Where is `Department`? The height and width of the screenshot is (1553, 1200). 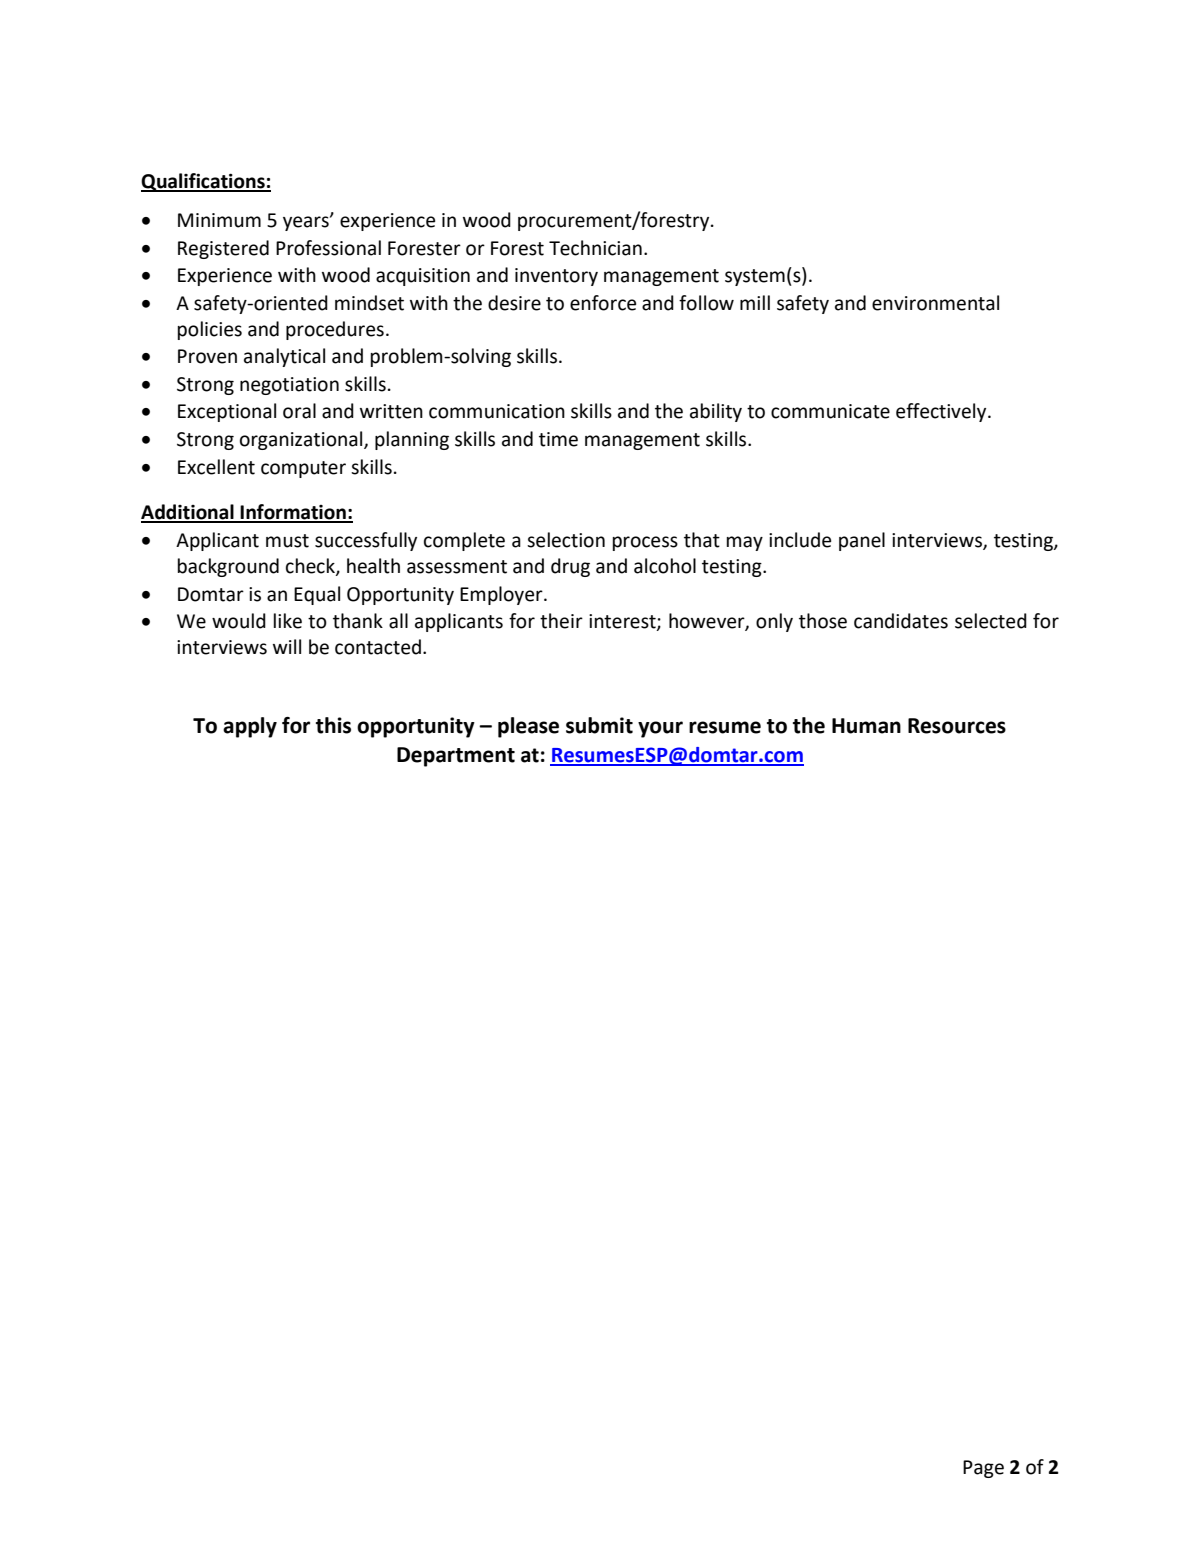 Department is located at coordinates (456, 757).
